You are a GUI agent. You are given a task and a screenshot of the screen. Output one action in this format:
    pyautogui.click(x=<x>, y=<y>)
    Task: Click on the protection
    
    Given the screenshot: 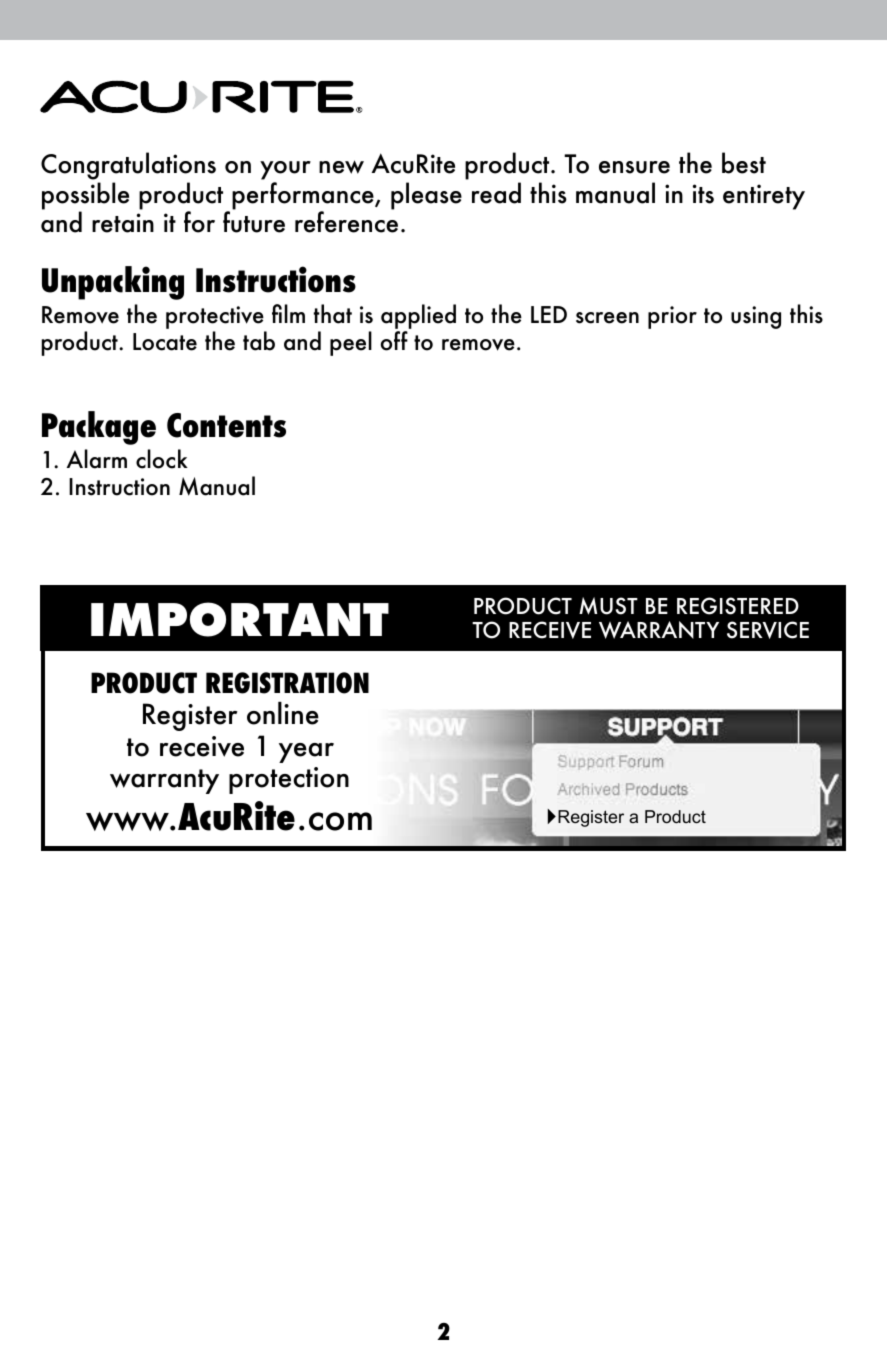 What is the action you would take?
    pyautogui.click(x=289, y=780)
